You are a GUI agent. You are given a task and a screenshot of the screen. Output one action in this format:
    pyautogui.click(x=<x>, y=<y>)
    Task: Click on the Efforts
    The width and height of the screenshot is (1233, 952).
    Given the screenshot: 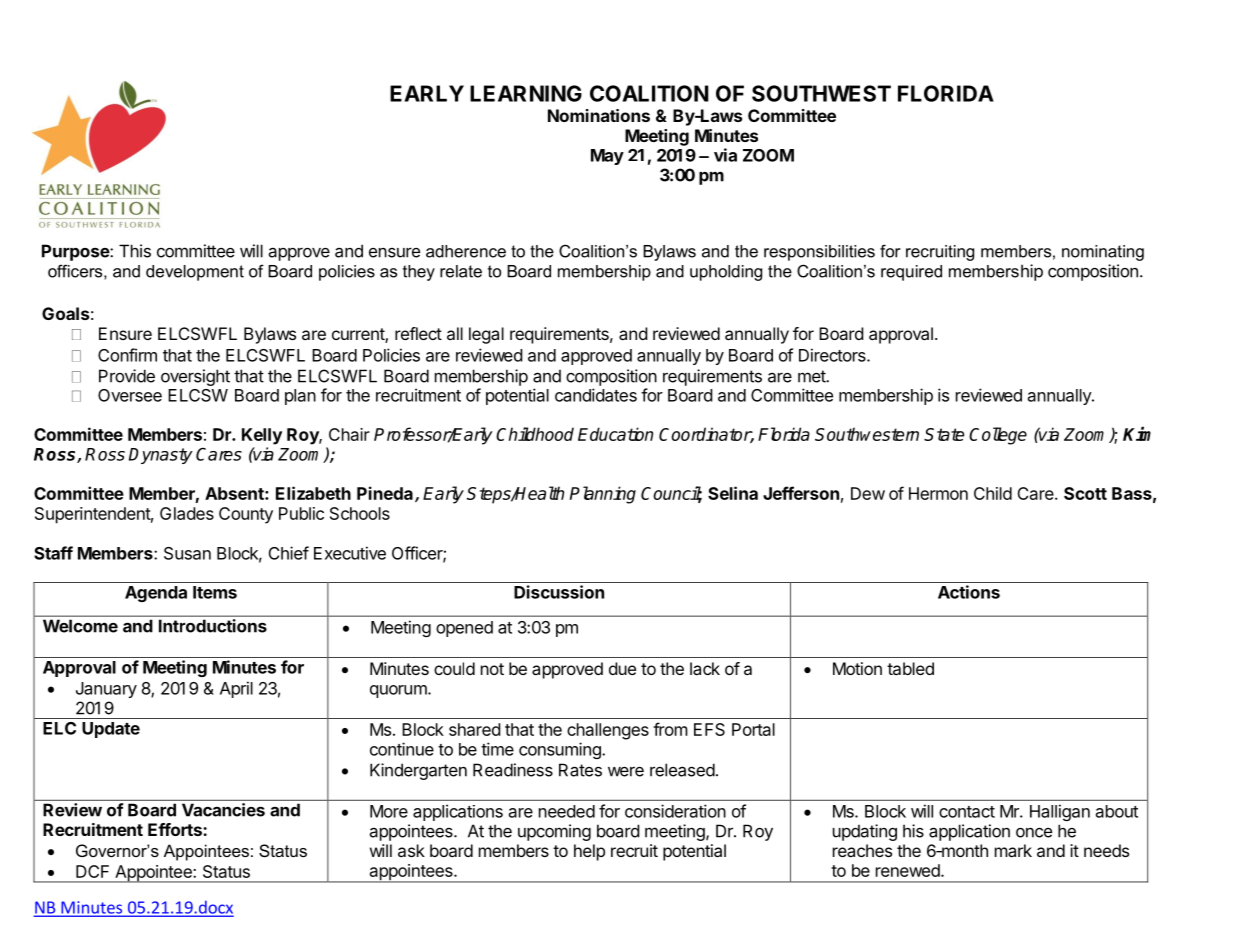 What is the action you would take?
    pyautogui.click(x=176, y=829)
